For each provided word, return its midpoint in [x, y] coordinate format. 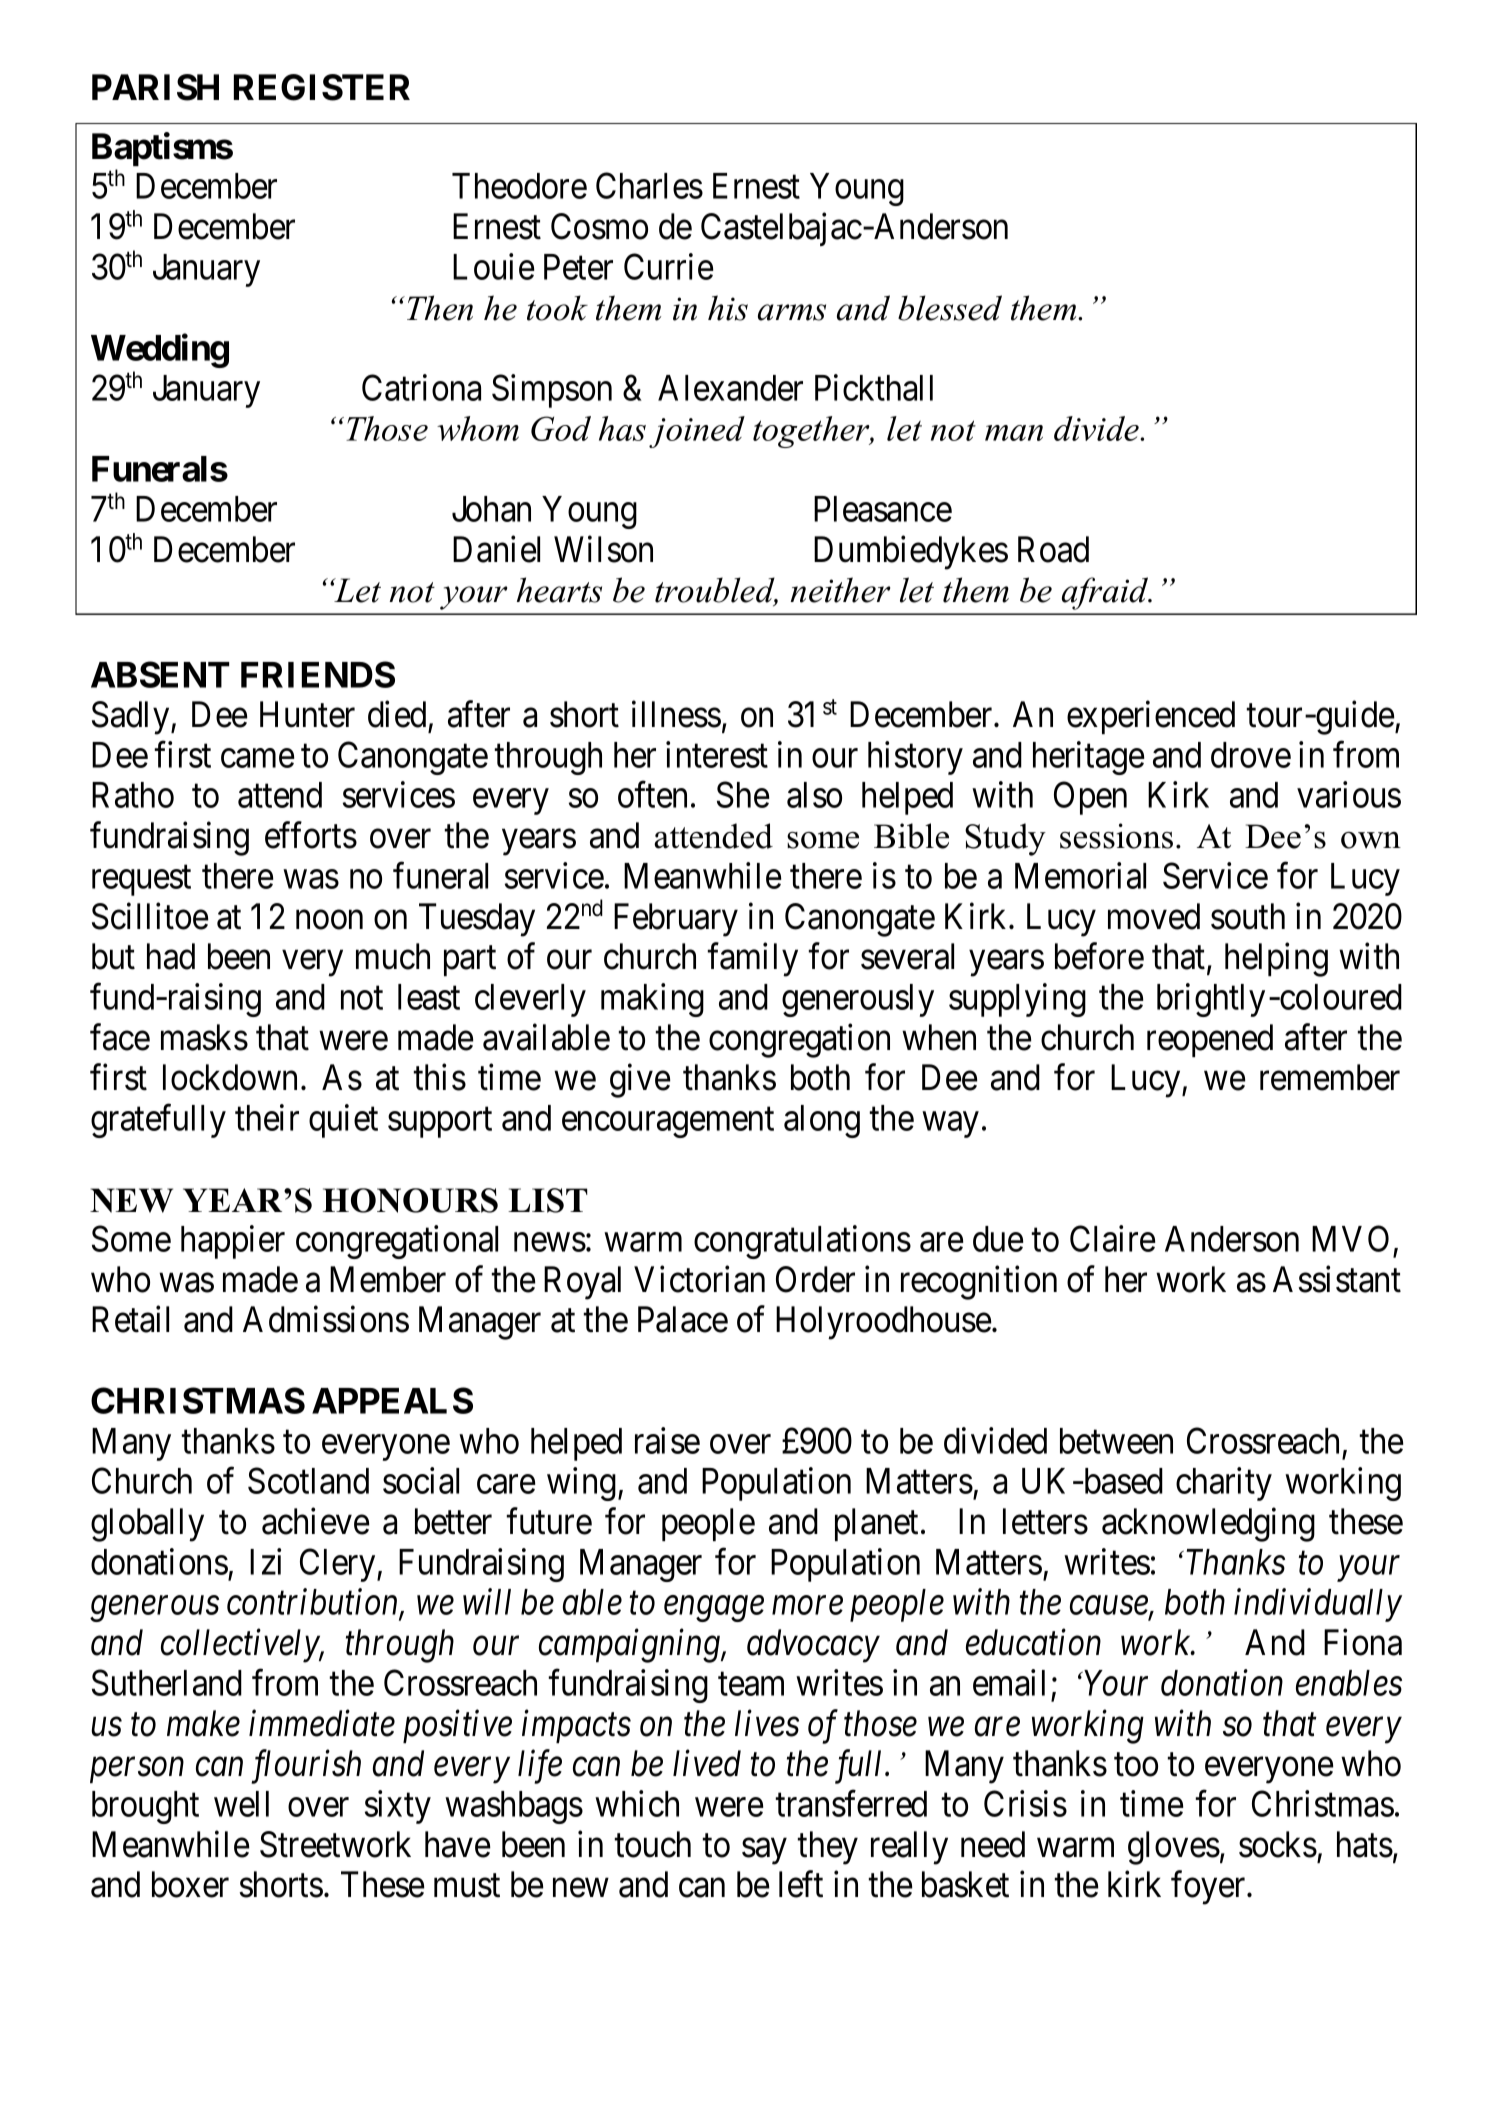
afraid [1106, 593]
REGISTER [322, 87]
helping [1276, 960]
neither [840, 590]
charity [1224, 1484]
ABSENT [160, 674]
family [752, 960]
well [241, 1804]
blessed [950, 308]
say [764, 1851]
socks [1278, 1844]
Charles [649, 185]
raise [667, 1440]
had [171, 956]
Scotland [308, 1480]
